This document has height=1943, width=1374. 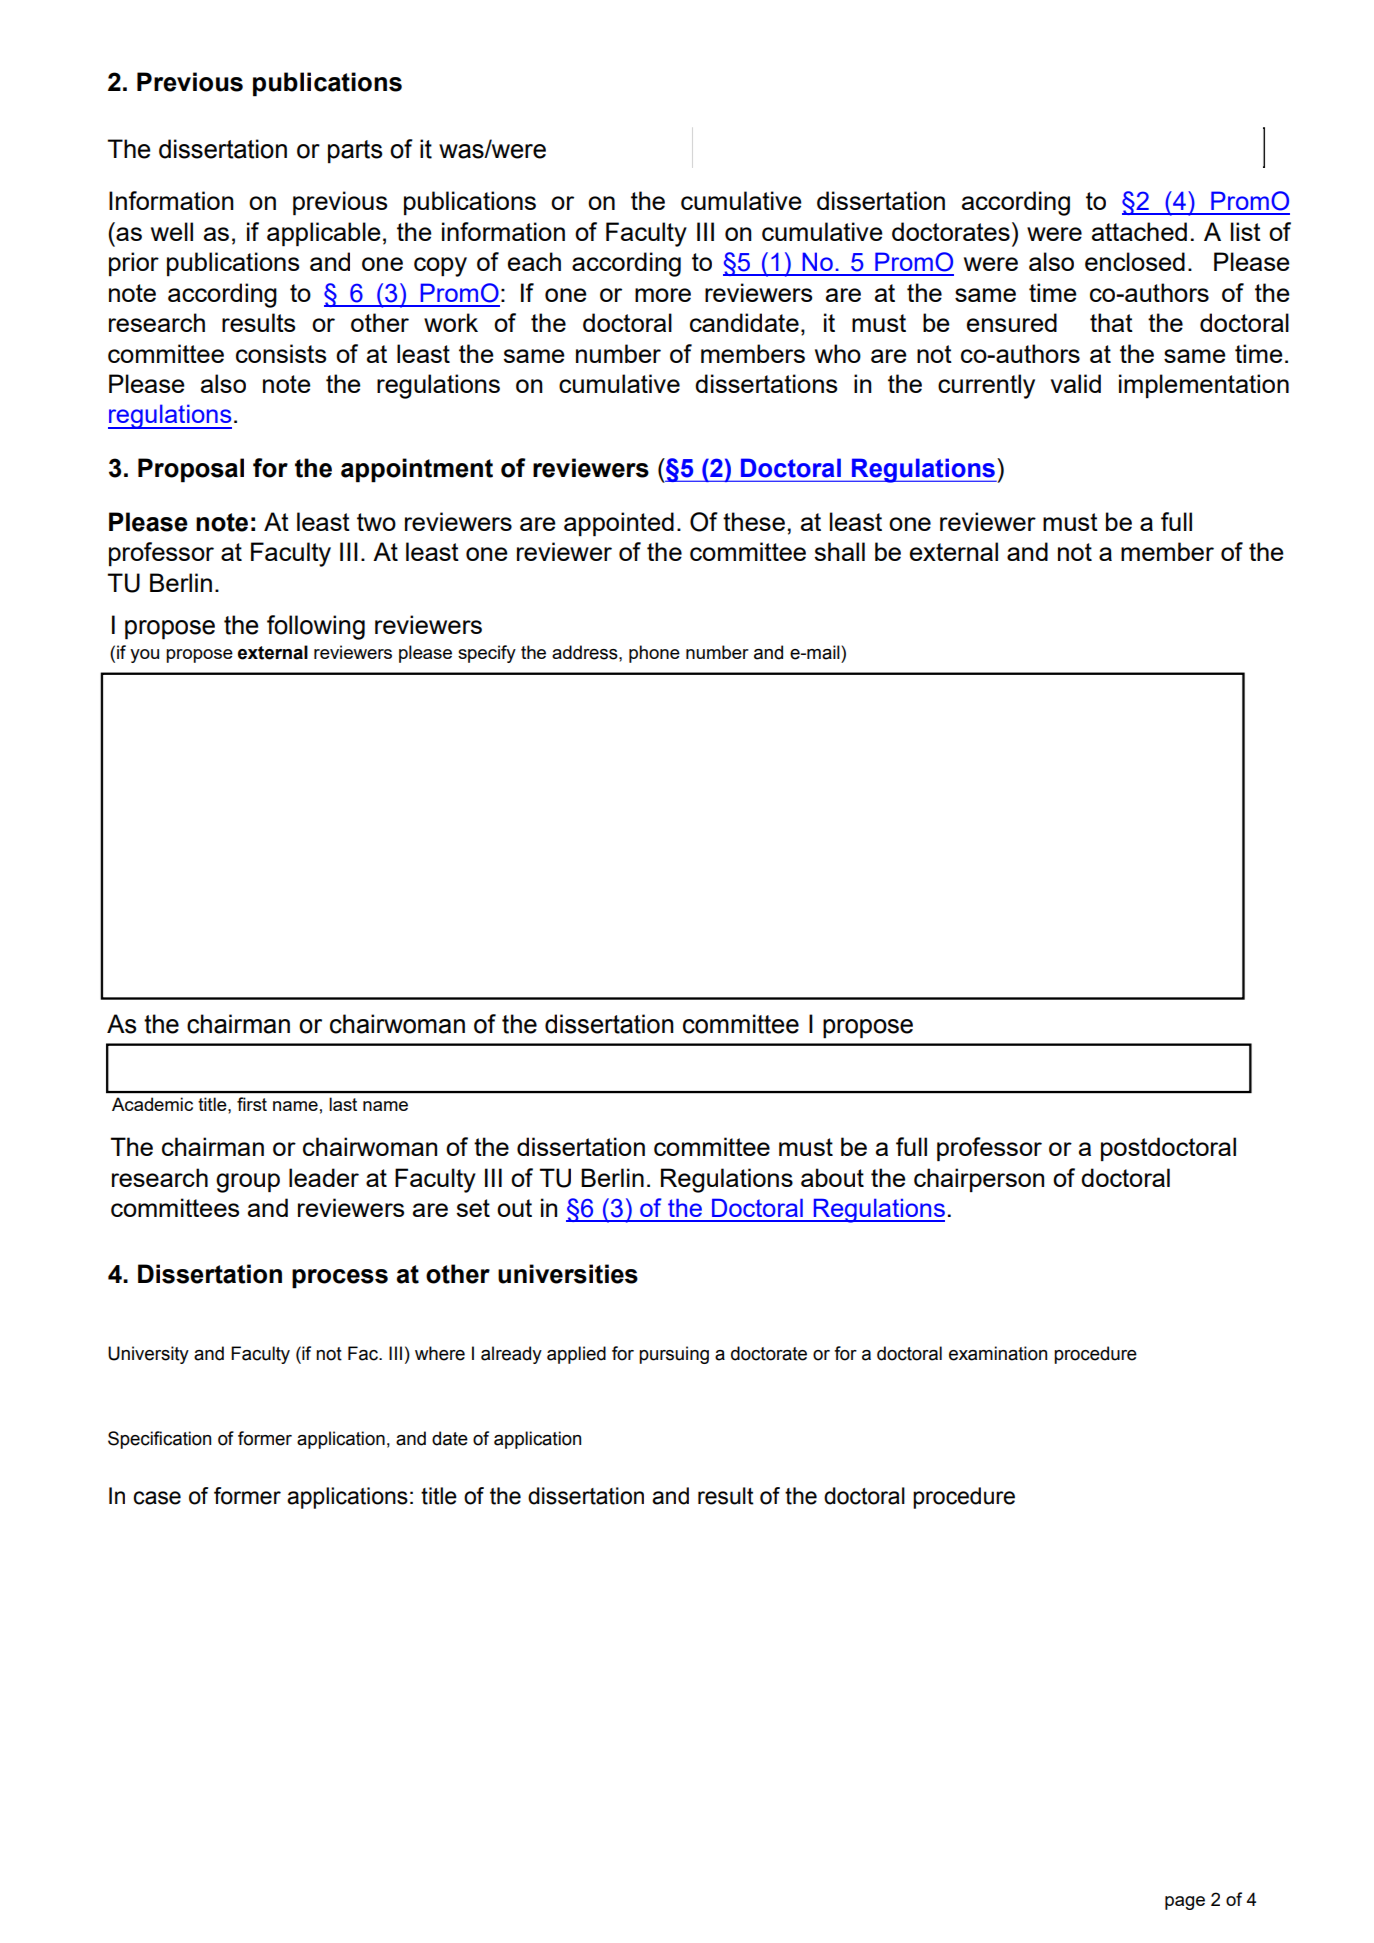 What do you see at coordinates (252, 1104) in the document?
I see `first` at bounding box center [252, 1104].
